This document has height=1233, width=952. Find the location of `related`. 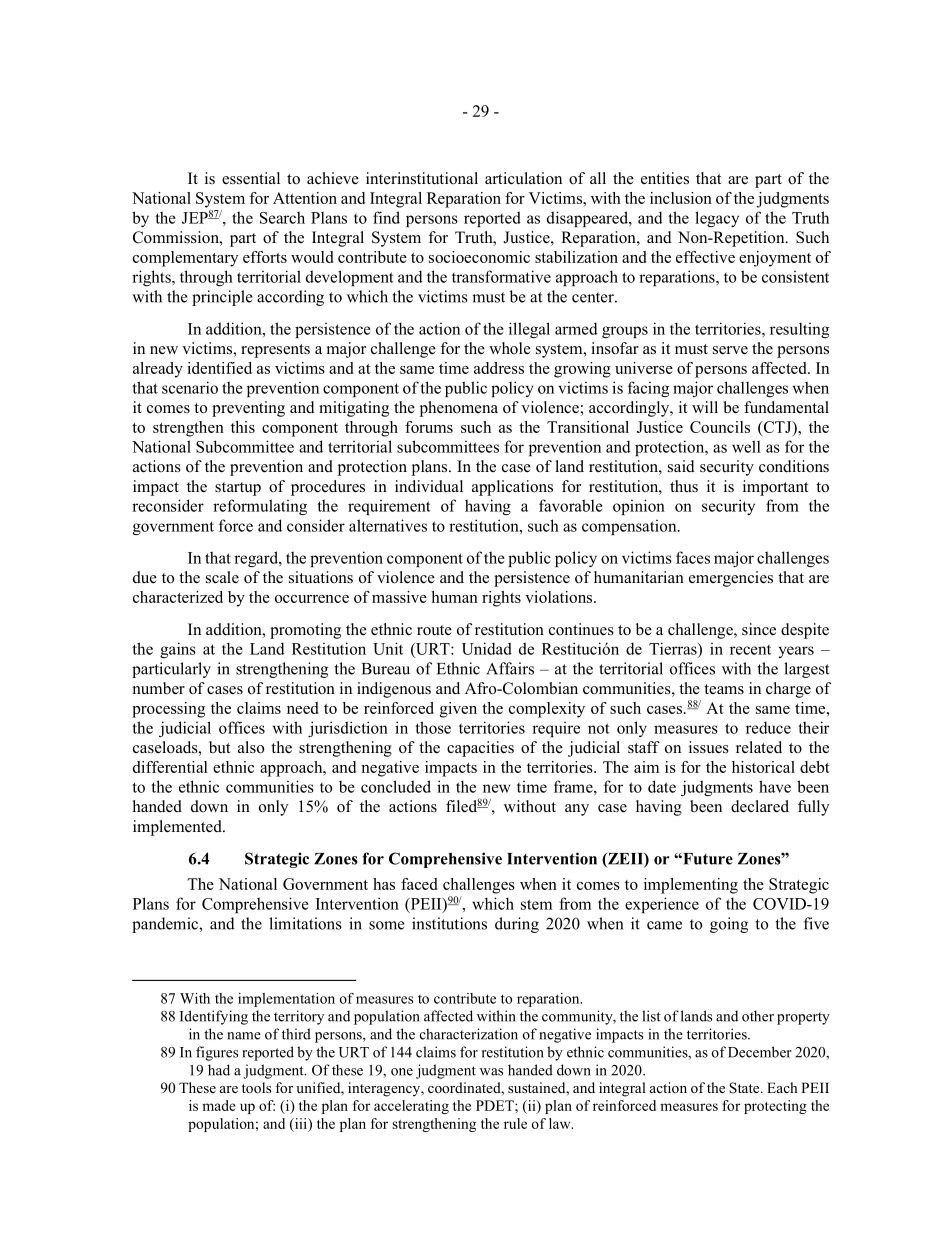

related is located at coordinates (759, 747).
